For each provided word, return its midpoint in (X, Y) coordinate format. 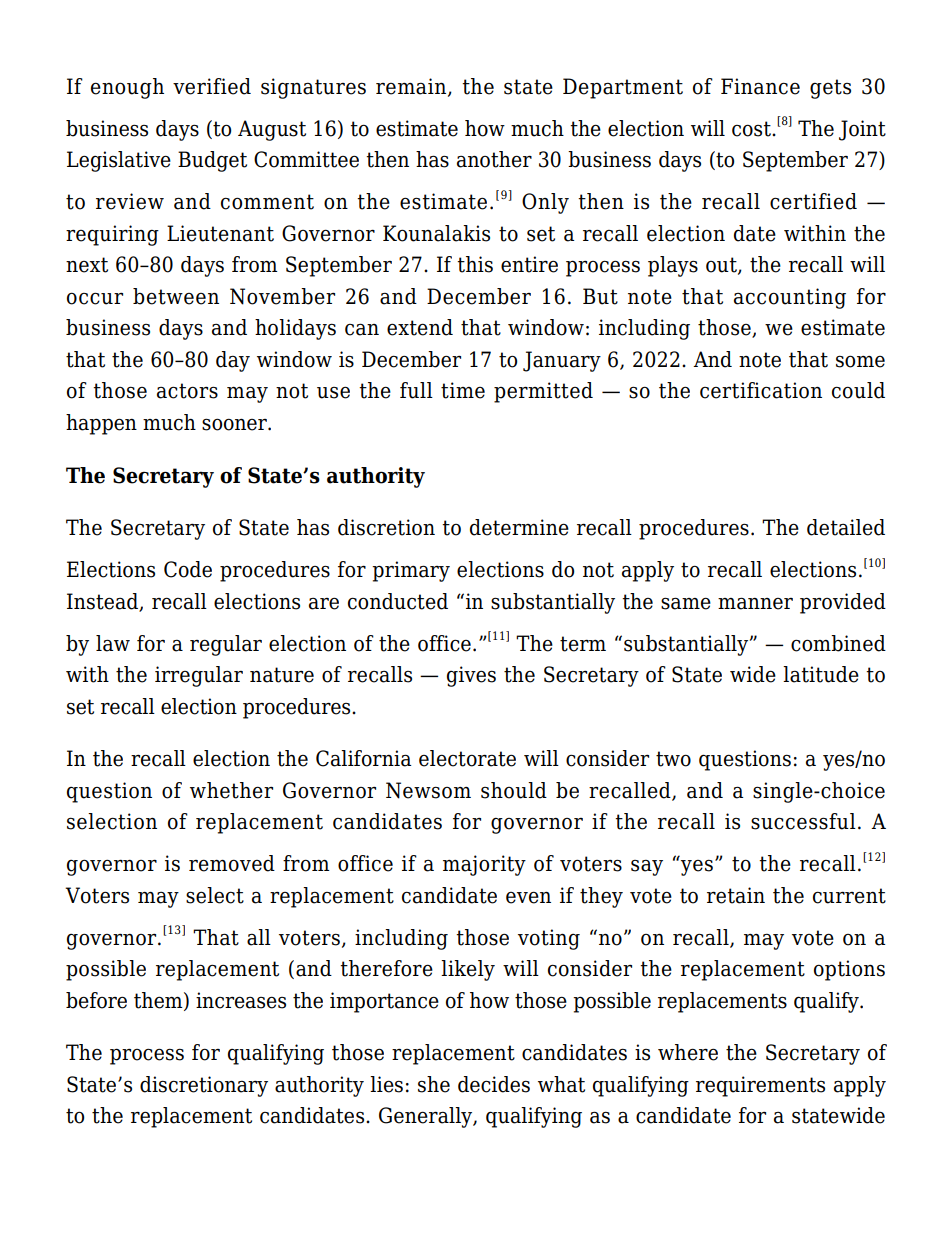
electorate (467, 758)
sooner (235, 424)
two (673, 759)
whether (231, 790)
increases (241, 1000)
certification (761, 390)
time (463, 390)
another (494, 159)
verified (212, 86)
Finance (760, 86)
